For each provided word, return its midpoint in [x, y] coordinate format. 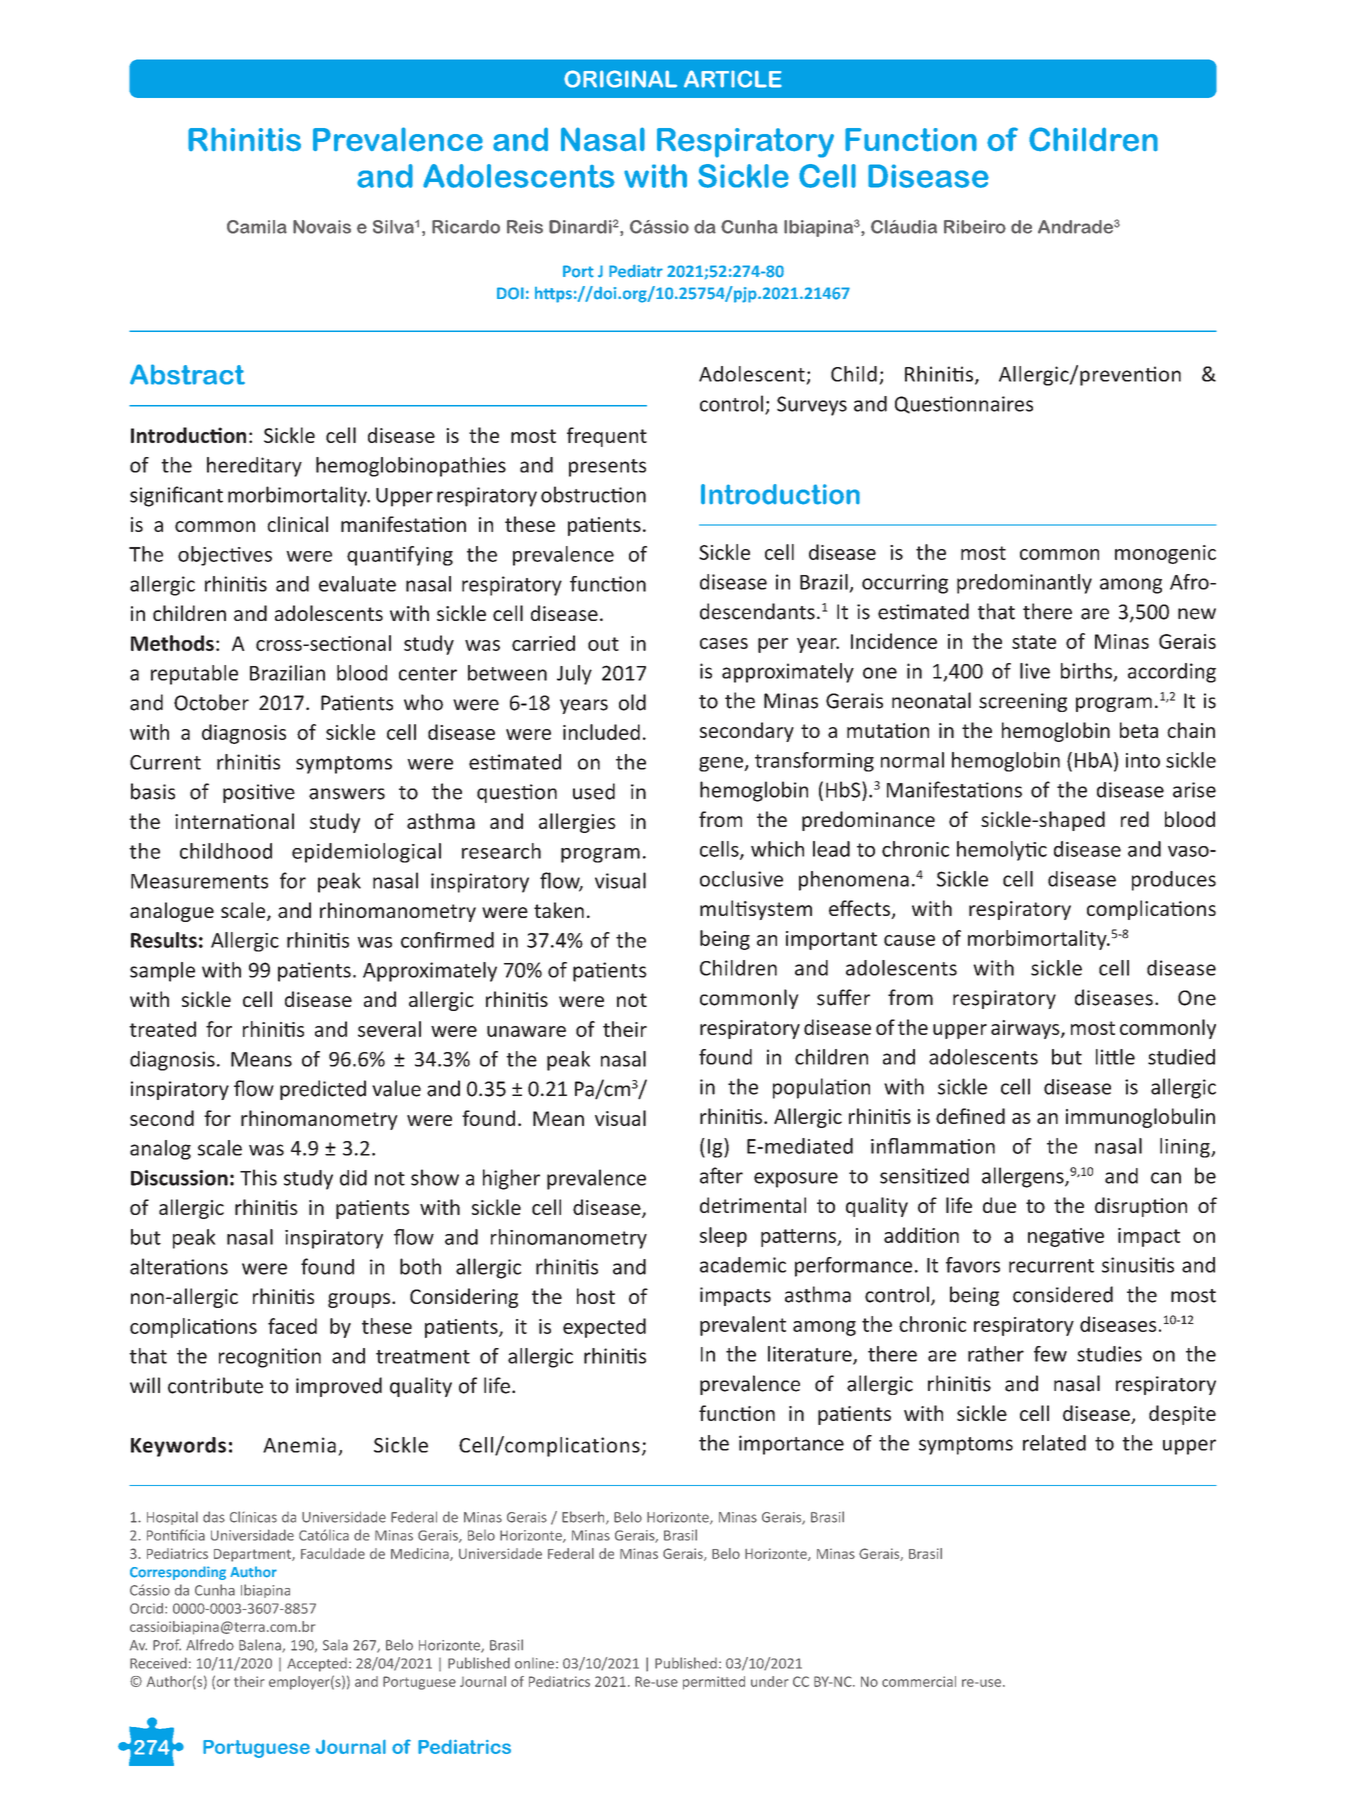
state [1034, 642]
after [721, 1175]
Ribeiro [975, 227]
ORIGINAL [620, 79]
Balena [261, 1646]
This [258, 1177]
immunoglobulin [1140, 1118]
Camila [257, 227]
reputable [194, 675]
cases [724, 643]
